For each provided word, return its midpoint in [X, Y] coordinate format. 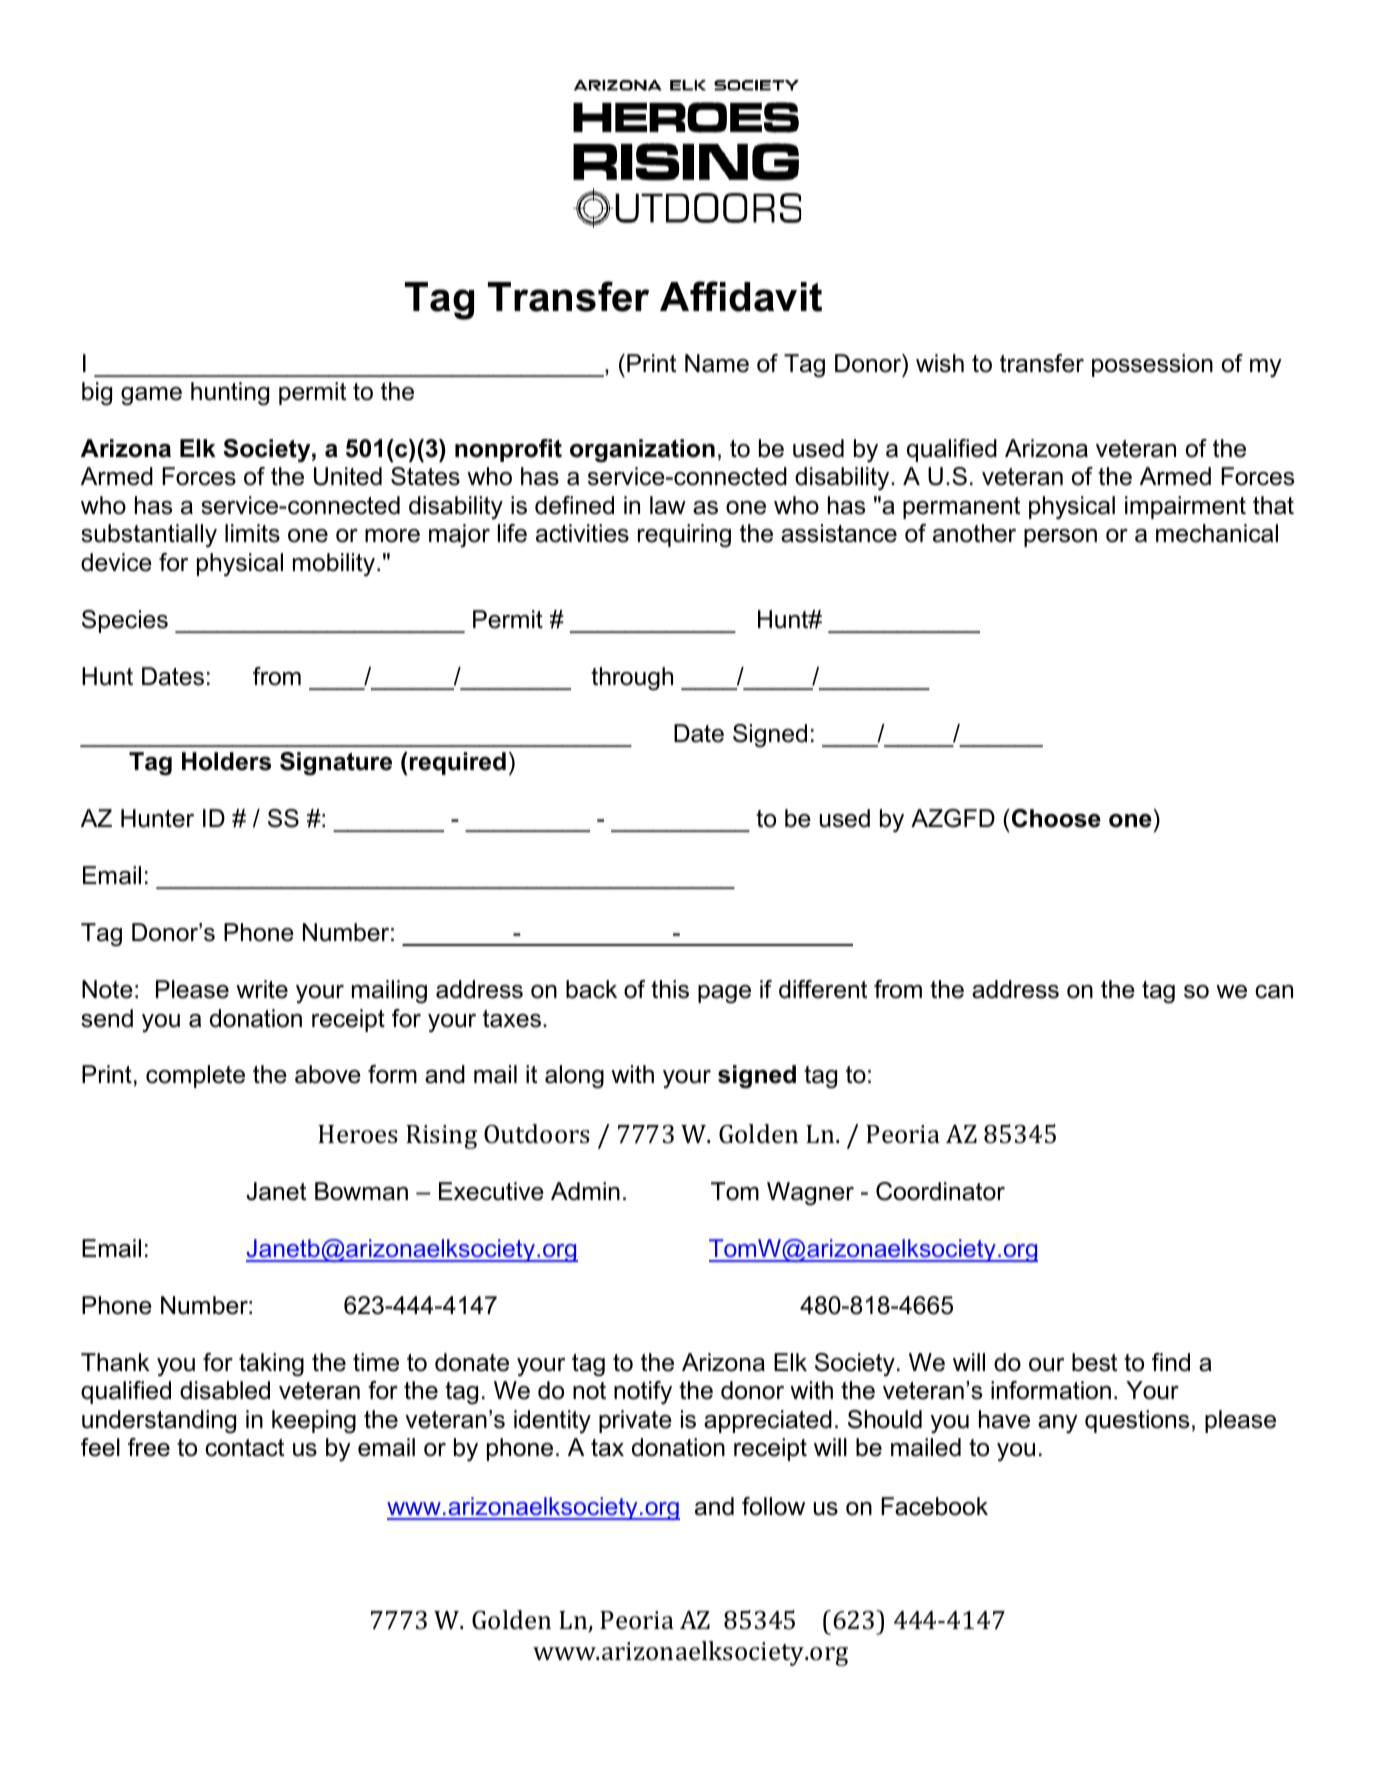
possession [1152, 365]
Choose [1055, 818]
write [262, 989]
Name [717, 363]
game [151, 396]
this [670, 989]
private [635, 1421]
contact [244, 1448]
